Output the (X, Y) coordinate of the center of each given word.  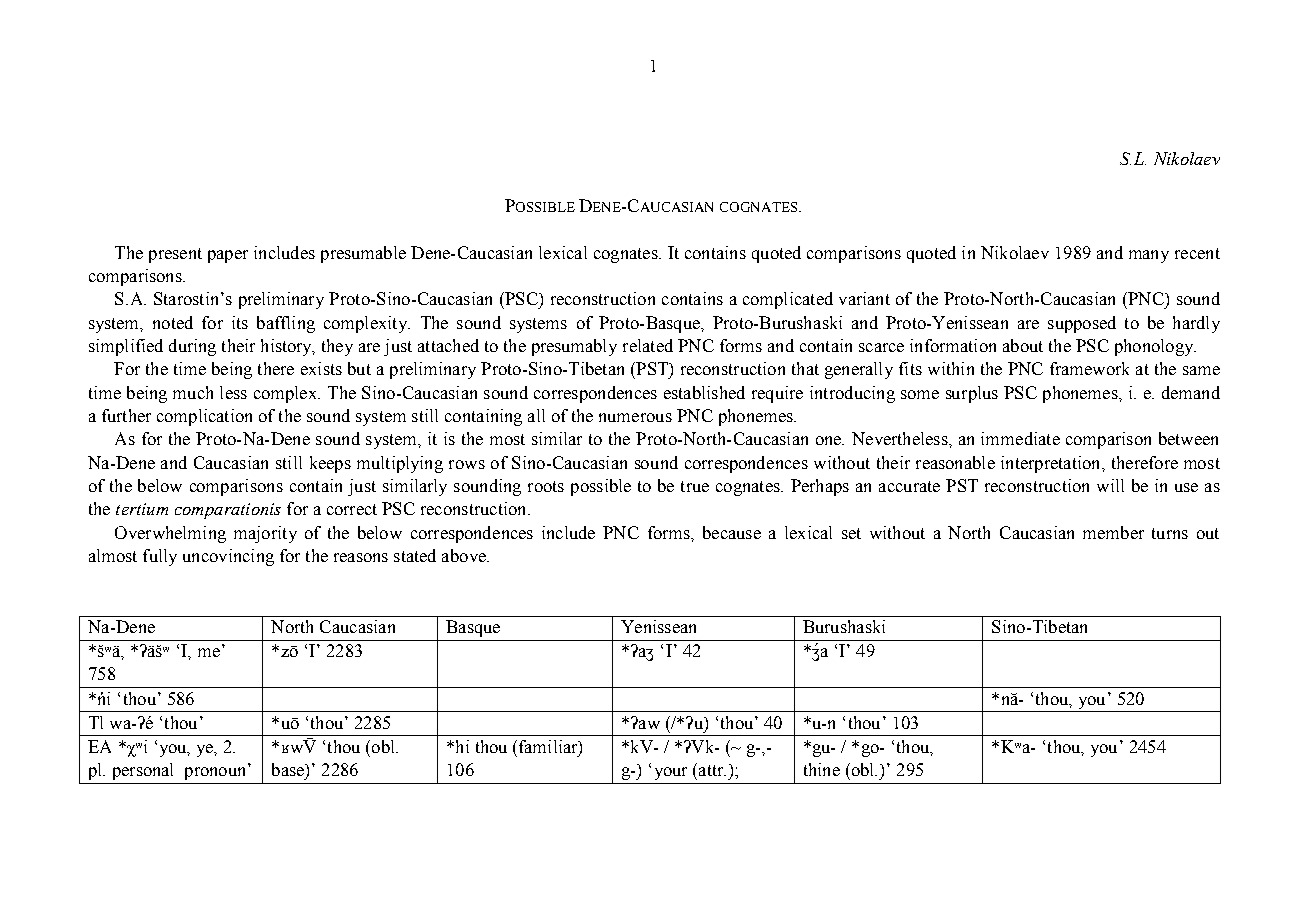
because (732, 532)
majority (265, 534)
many (1149, 256)
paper (228, 256)
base (289, 769)
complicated (788, 300)
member (1113, 532)
